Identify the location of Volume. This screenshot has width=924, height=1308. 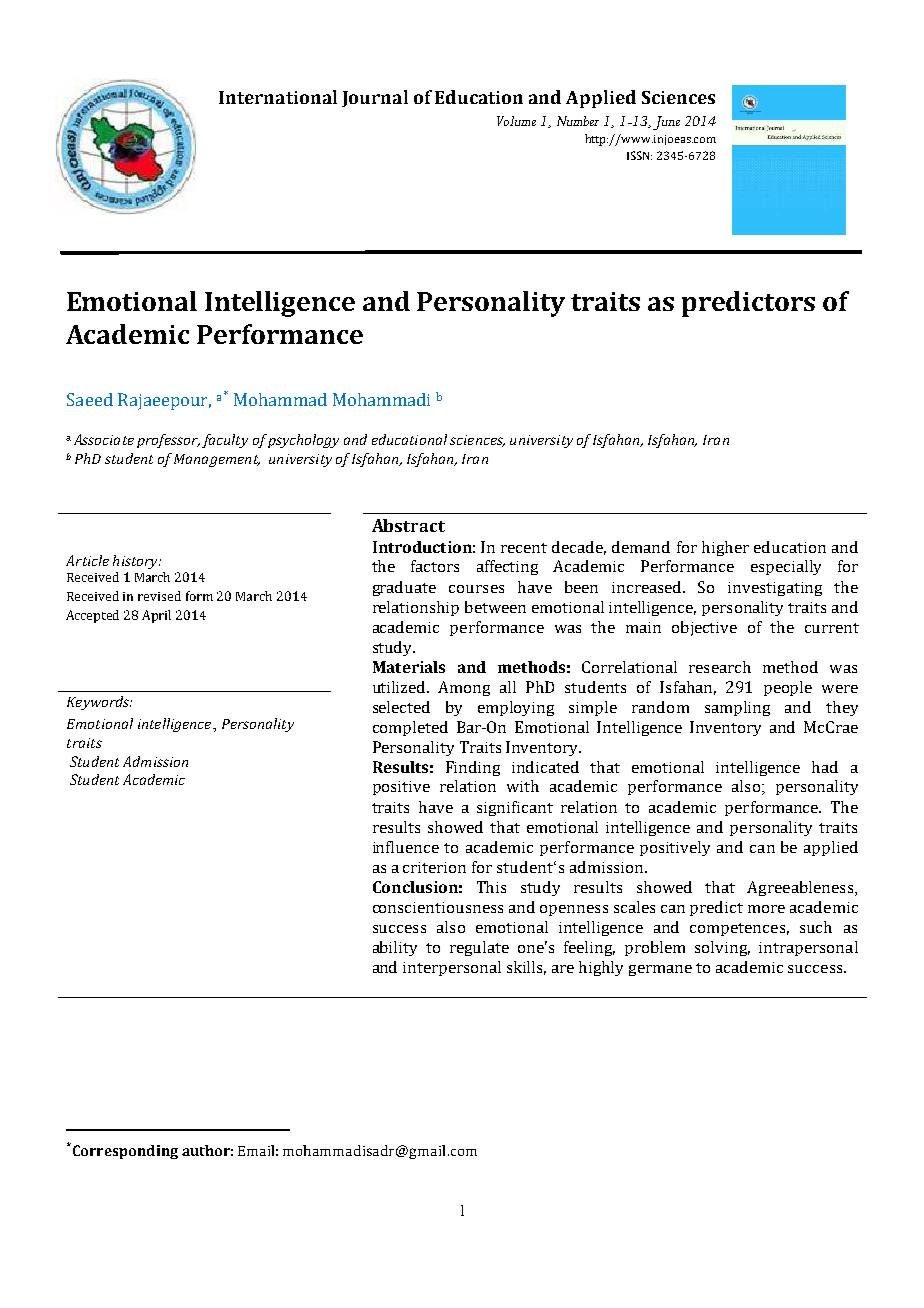
(516, 121).
